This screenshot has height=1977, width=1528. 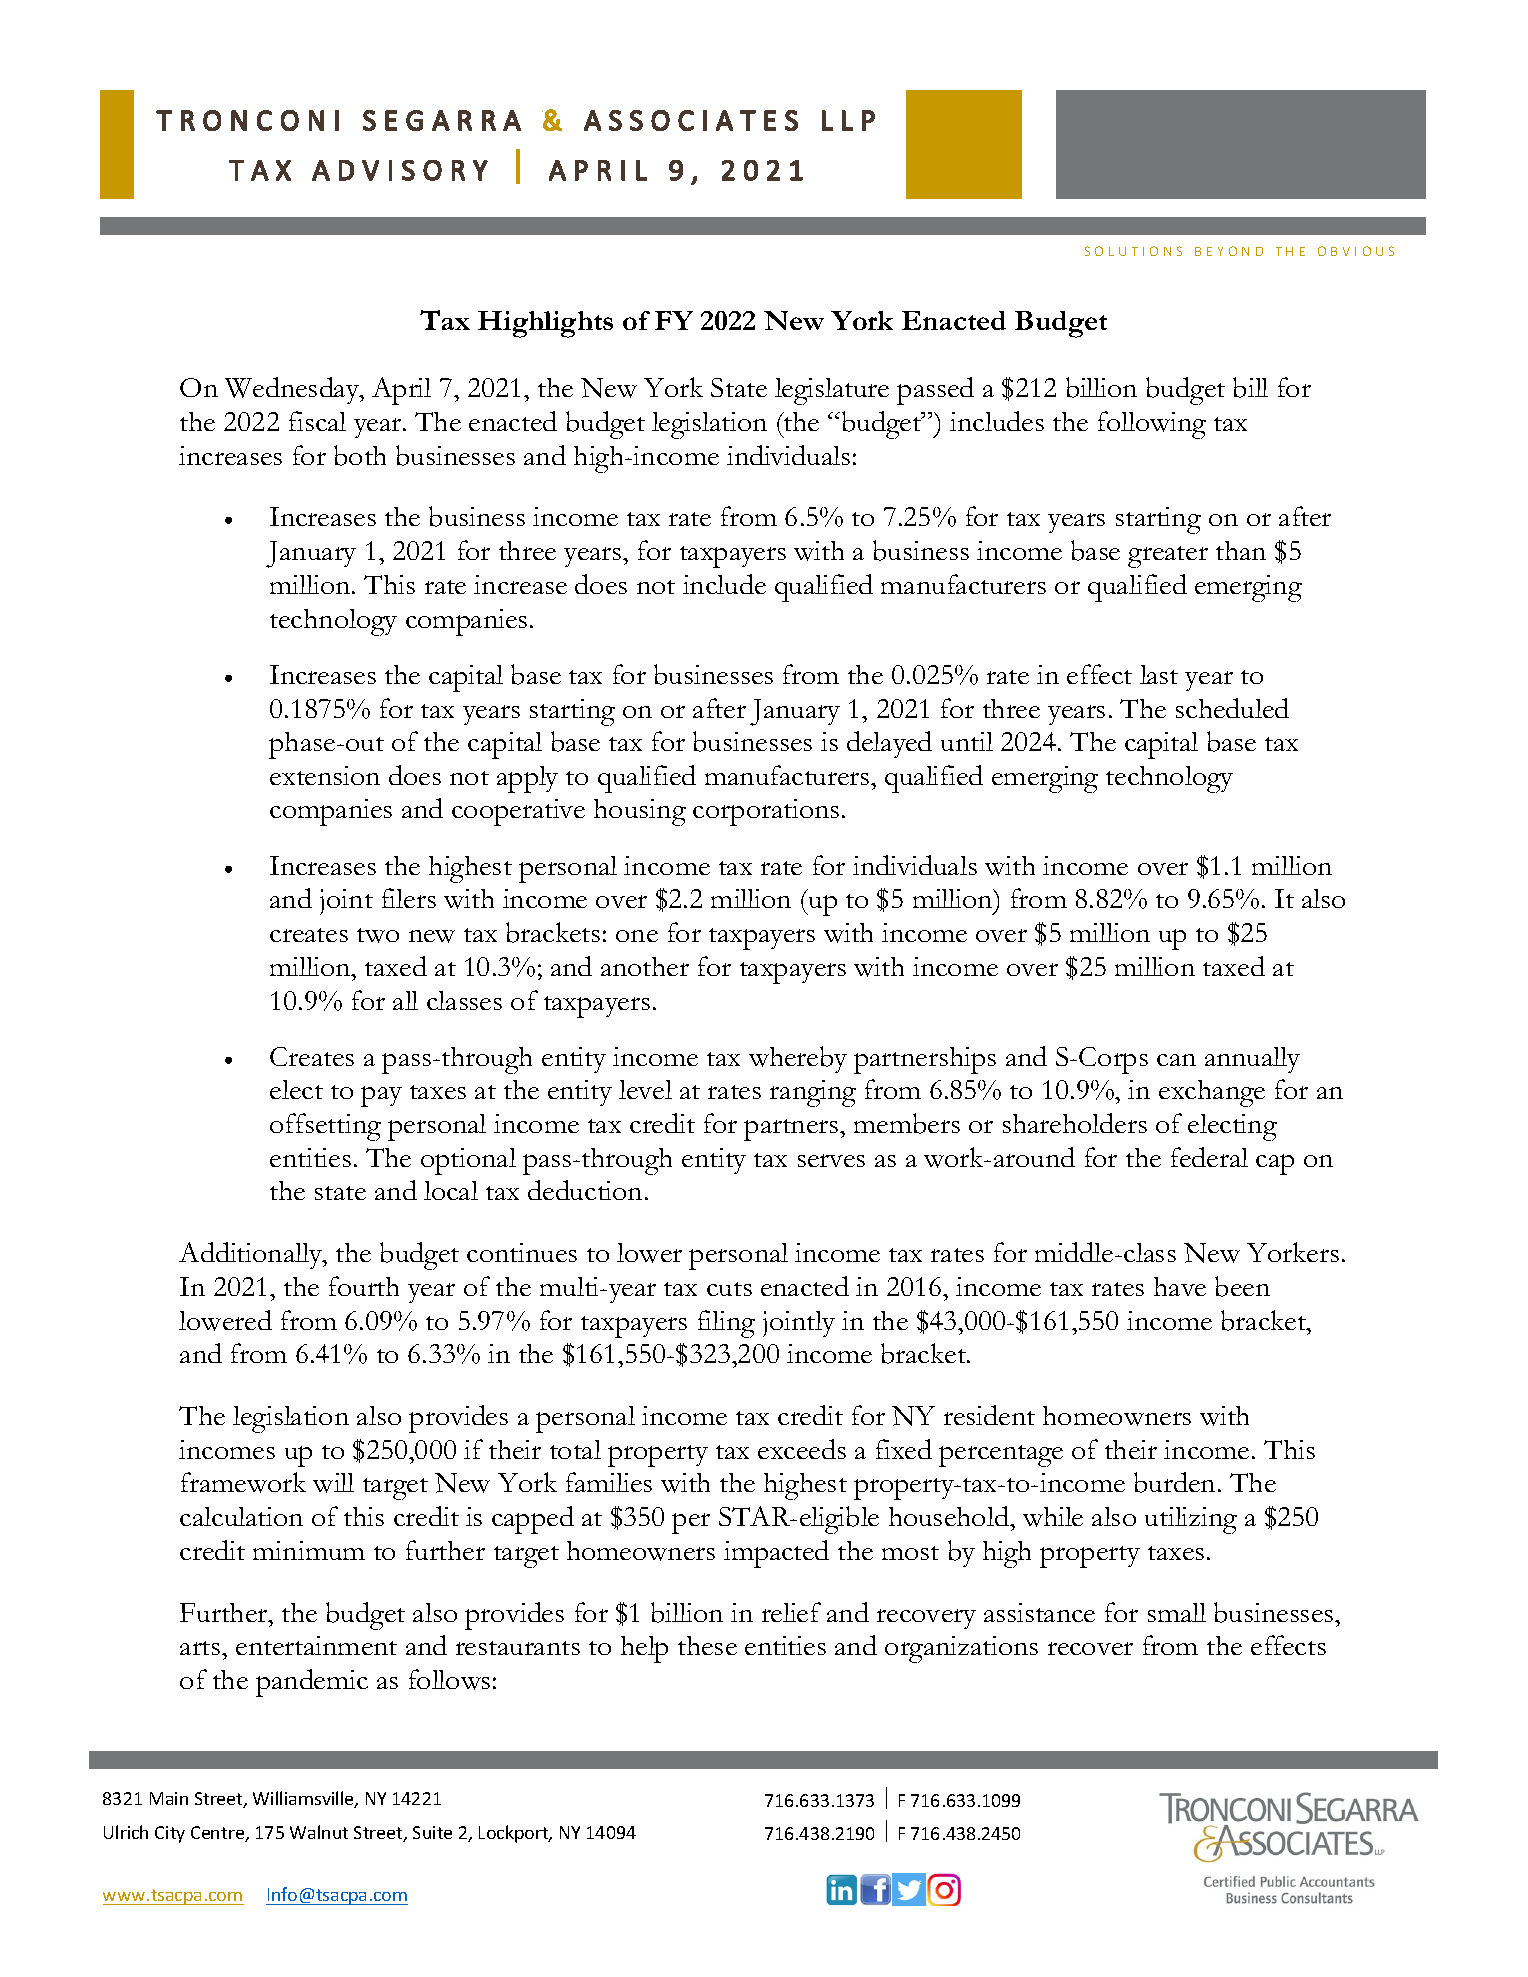 I want to click on scheduled, so click(x=1232, y=708).
